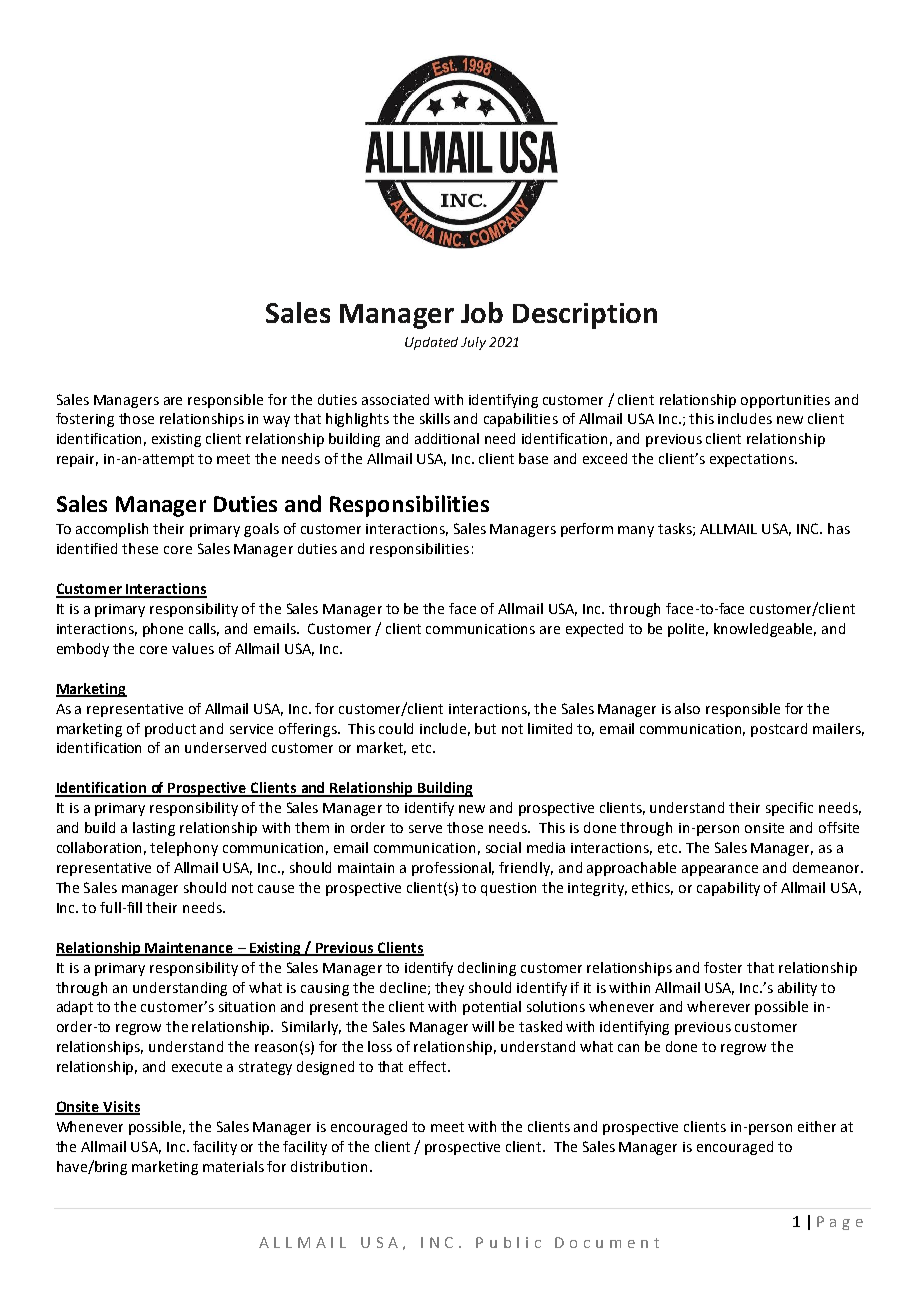  What do you see at coordinates (184, 849) in the screenshot?
I see `telephony` at bounding box center [184, 849].
